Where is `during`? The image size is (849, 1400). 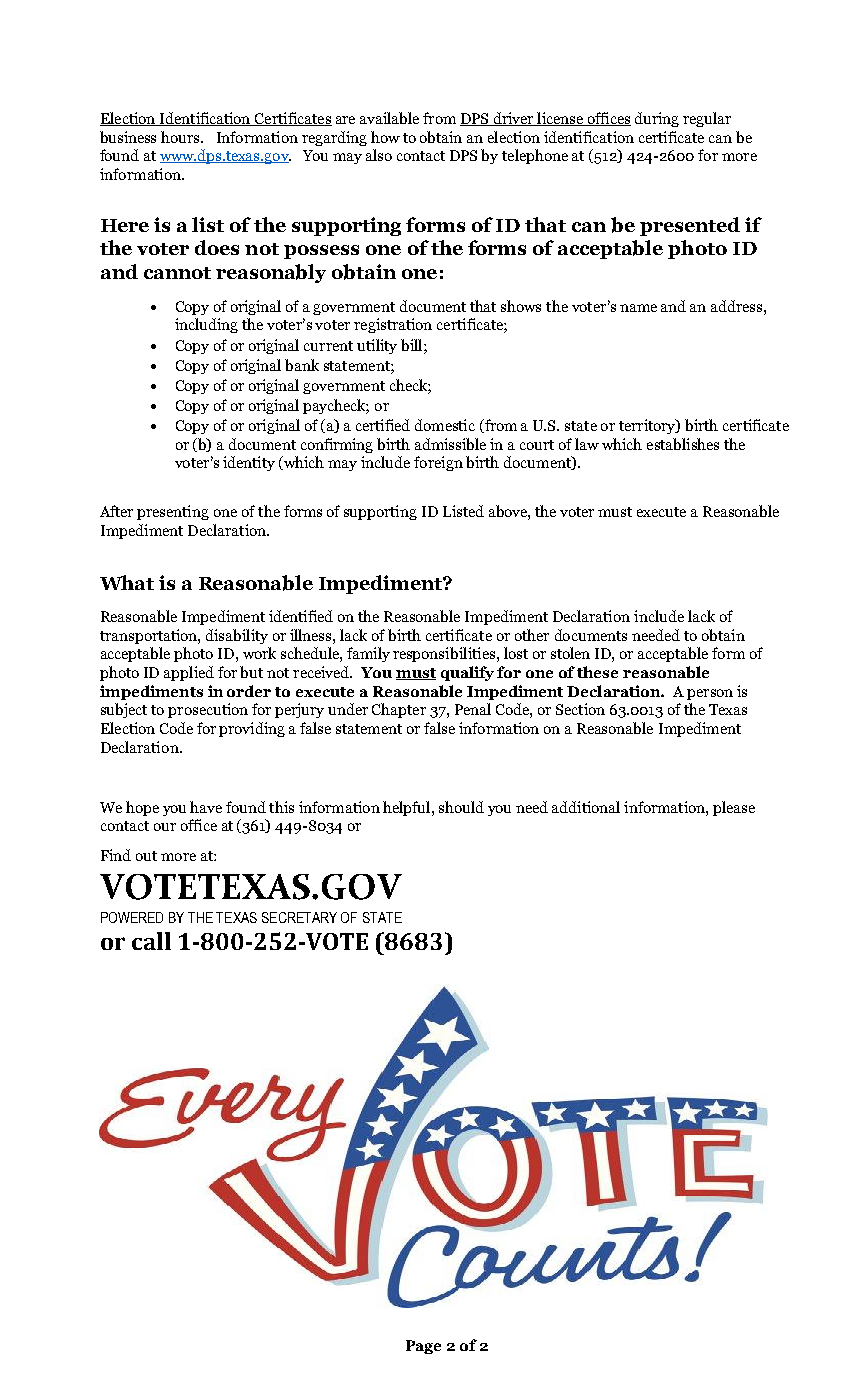
during is located at coordinates (657, 119).
